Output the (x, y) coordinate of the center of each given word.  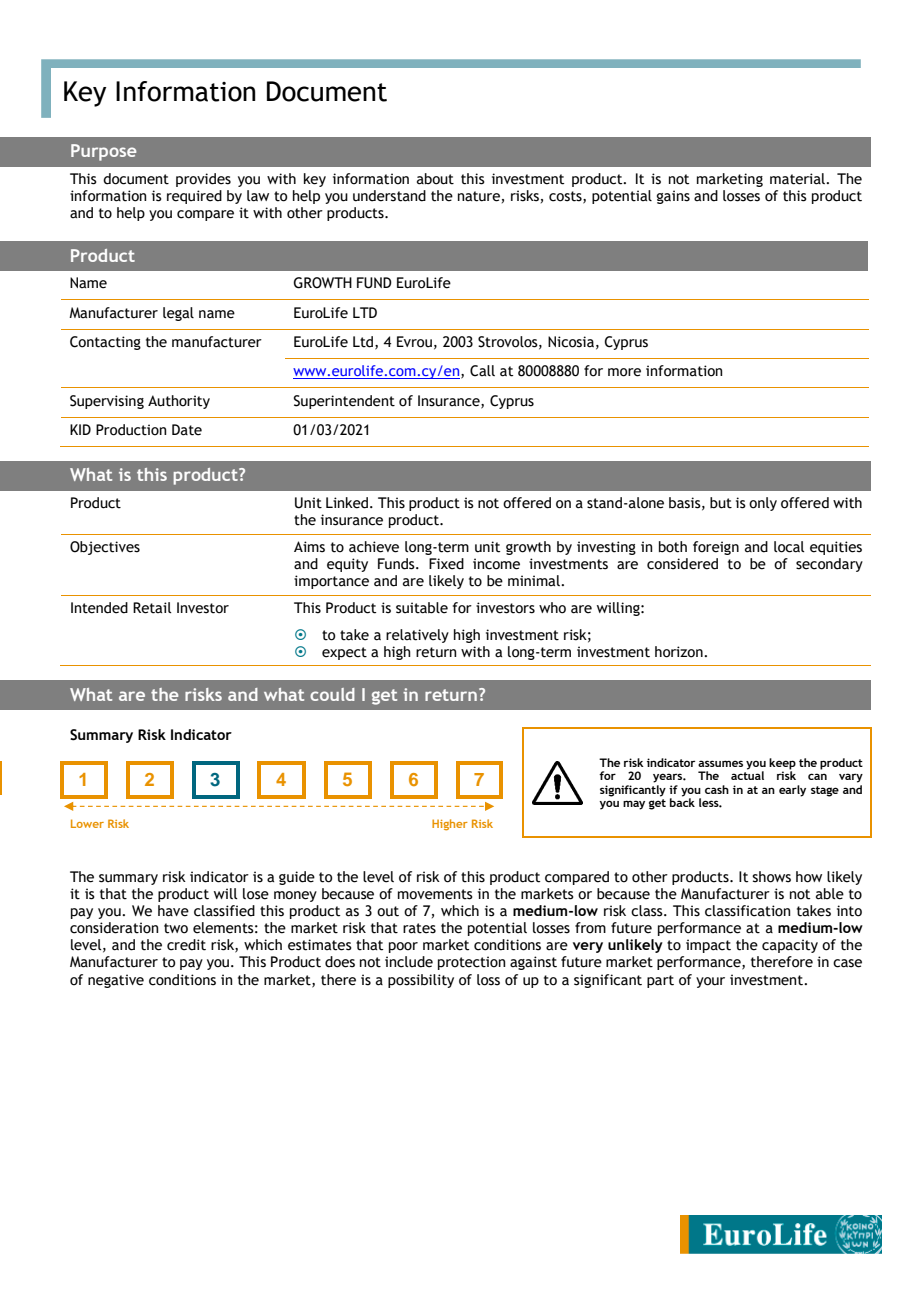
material (798, 179)
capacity (790, 946)
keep (782, 765)
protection (471, 963)
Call (482, 371)
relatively (417, 636)
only (763, 504)
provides (203, 180)
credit (186, 945)
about (435, 179)
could (332, 694)
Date (187, 430)
